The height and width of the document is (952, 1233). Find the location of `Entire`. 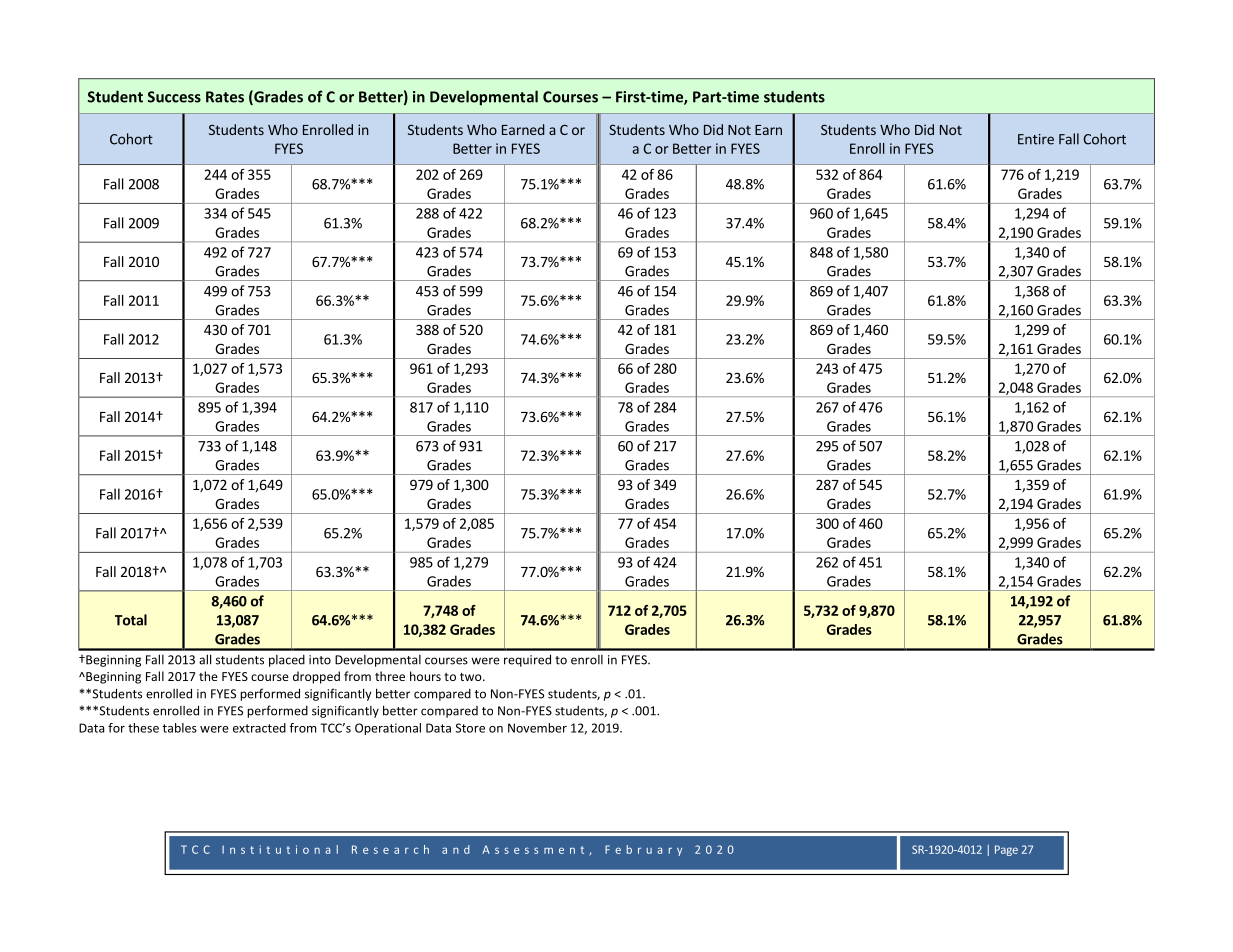

Entire is located at coordinates (1036, 139).
